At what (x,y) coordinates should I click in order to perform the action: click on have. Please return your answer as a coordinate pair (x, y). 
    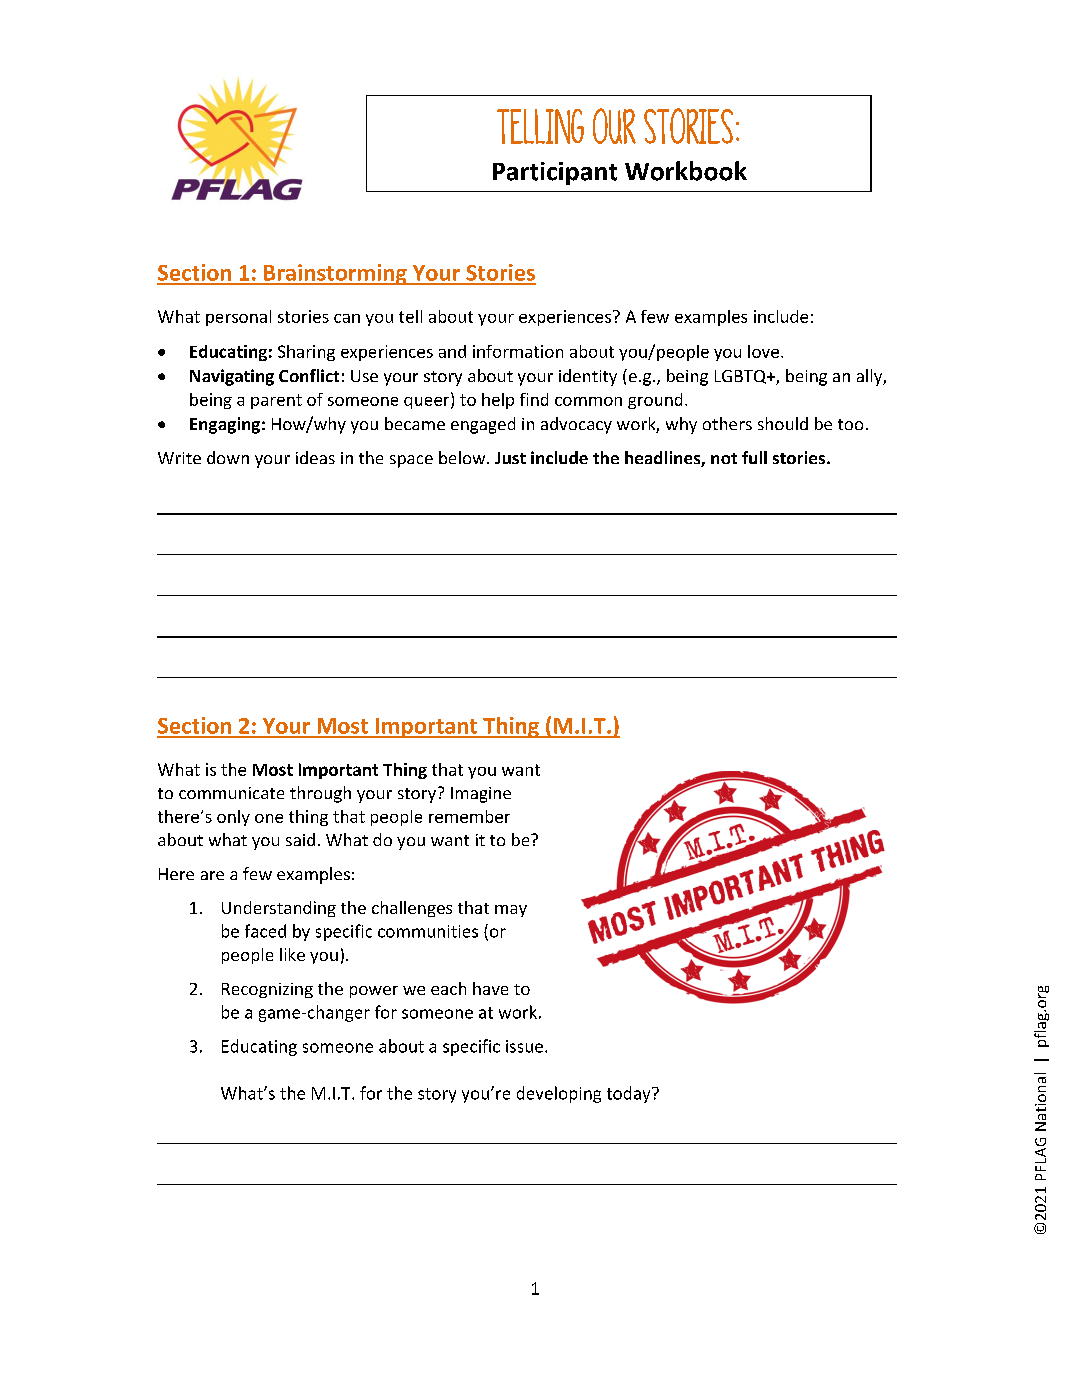
    Looking at the image, I should click on (490, 988).
